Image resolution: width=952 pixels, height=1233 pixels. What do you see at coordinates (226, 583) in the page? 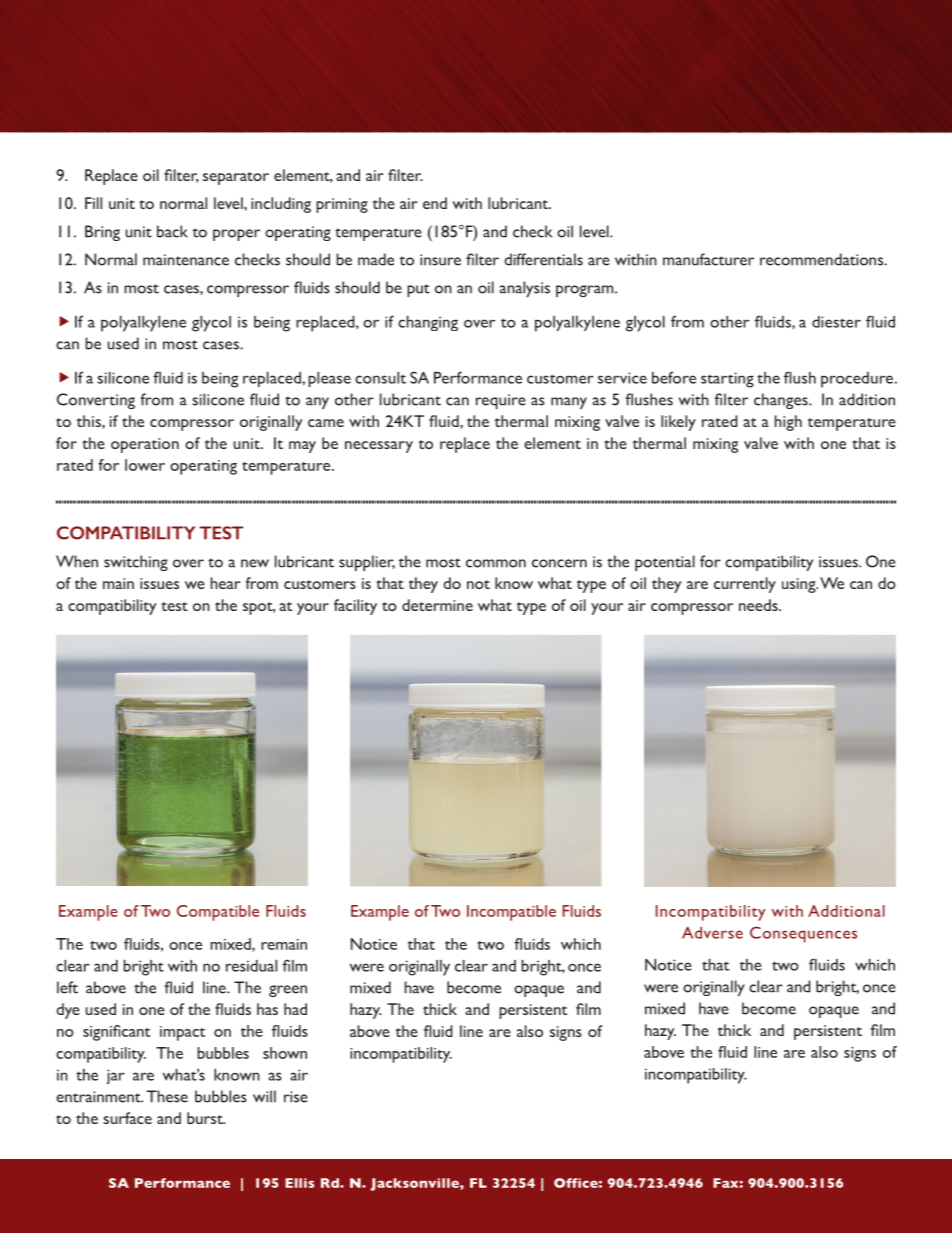
I see `hear` at bounding box center [226, 583].
